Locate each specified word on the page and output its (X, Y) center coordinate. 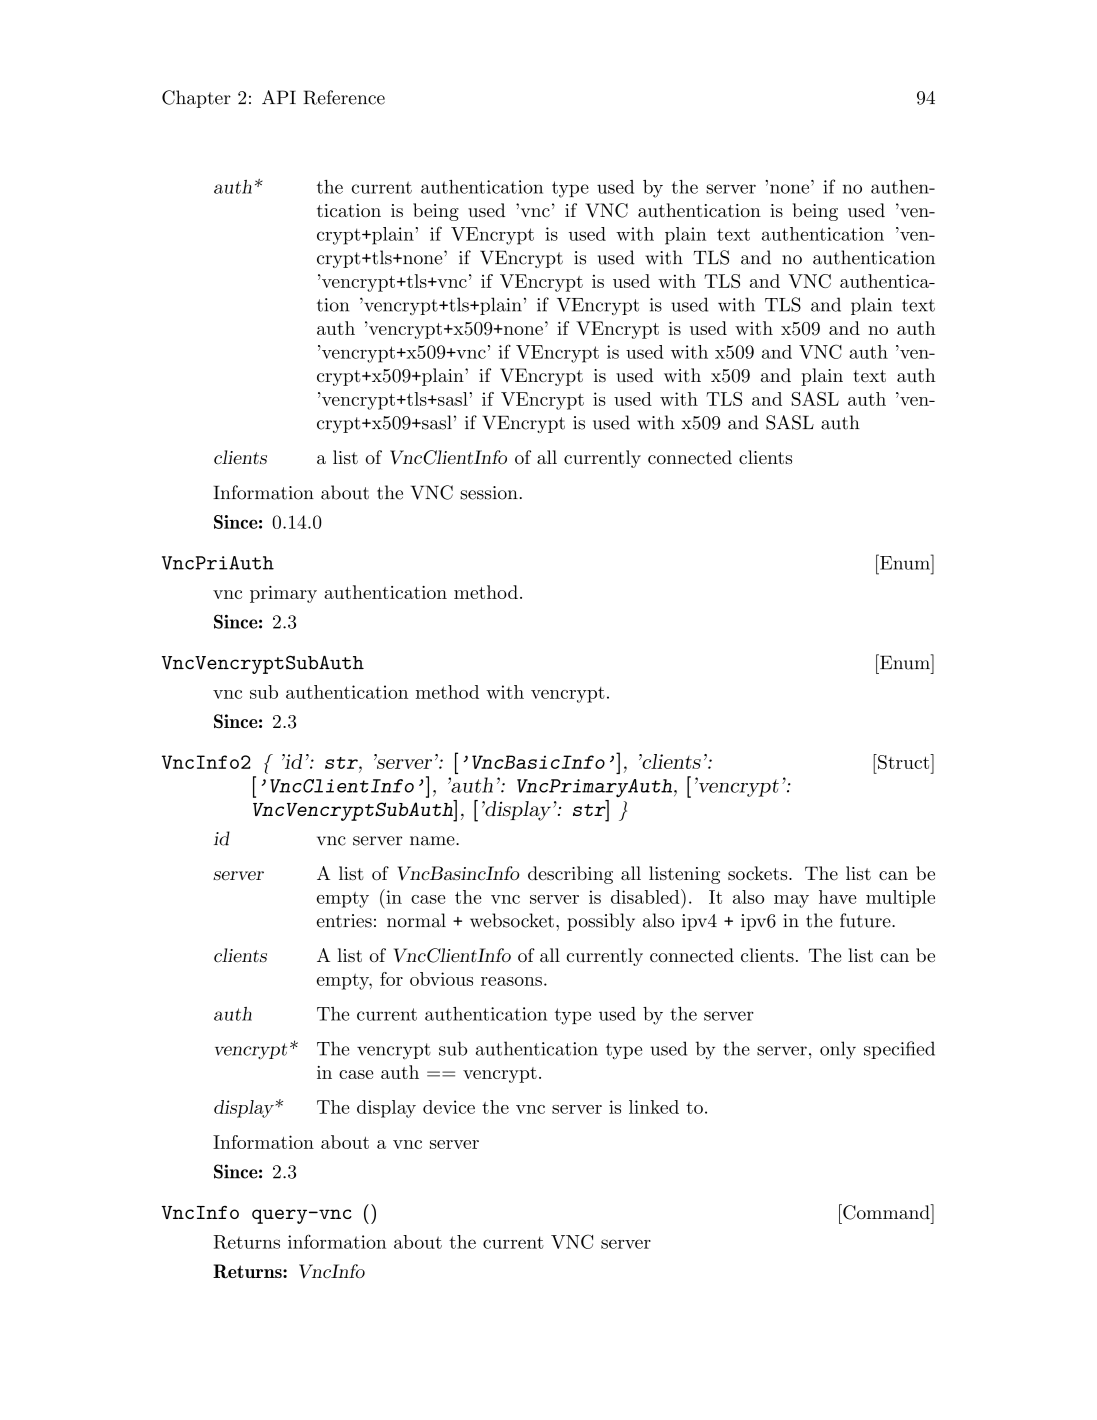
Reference (344, 97)
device (449, 1107)
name (433, 841)
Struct (904, 761)
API (279, 97)
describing (570, 875)
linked (654, 1107)
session (489, 493)
